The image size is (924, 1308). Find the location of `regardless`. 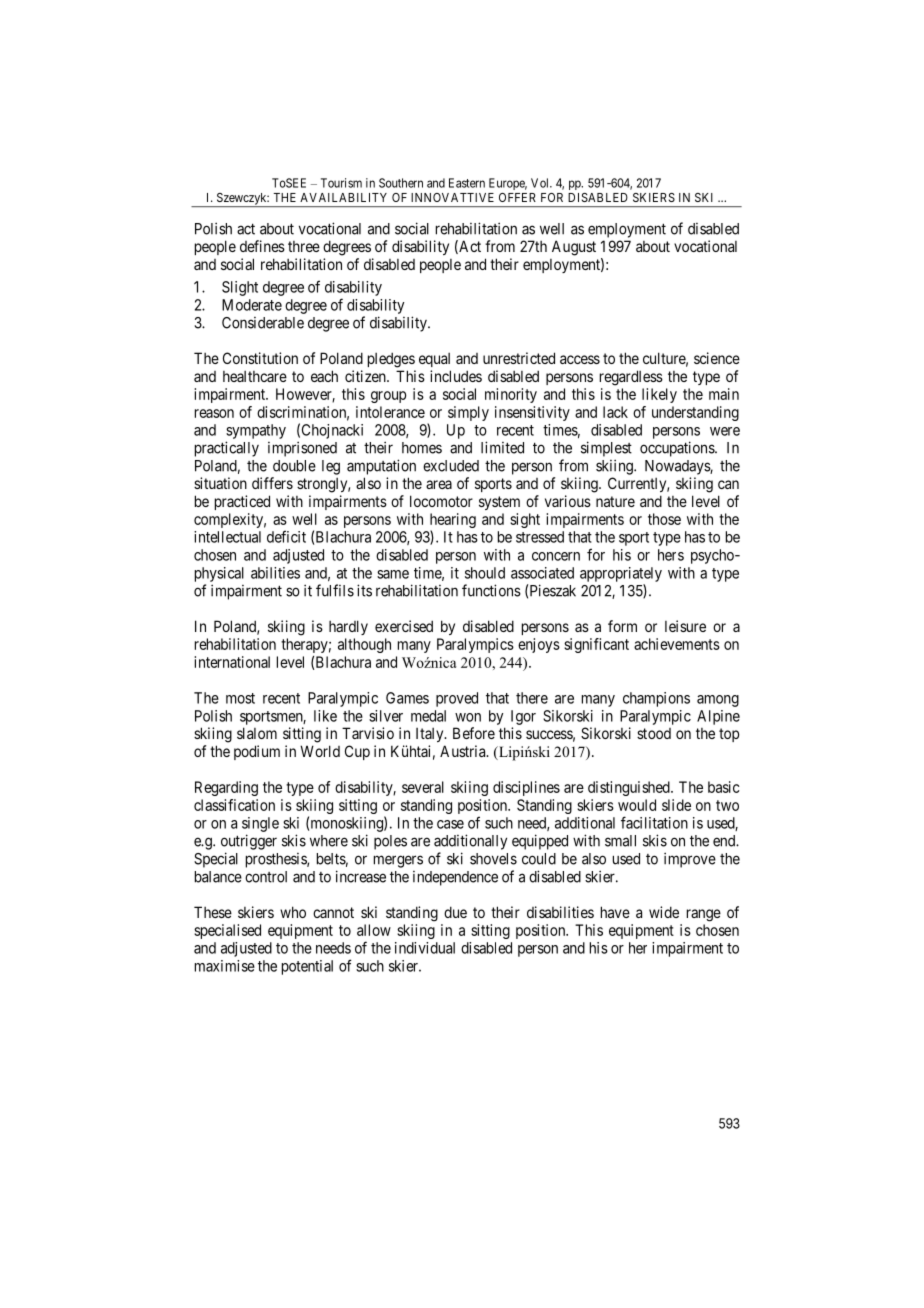

regardless is located at coordinates (631, 378).
